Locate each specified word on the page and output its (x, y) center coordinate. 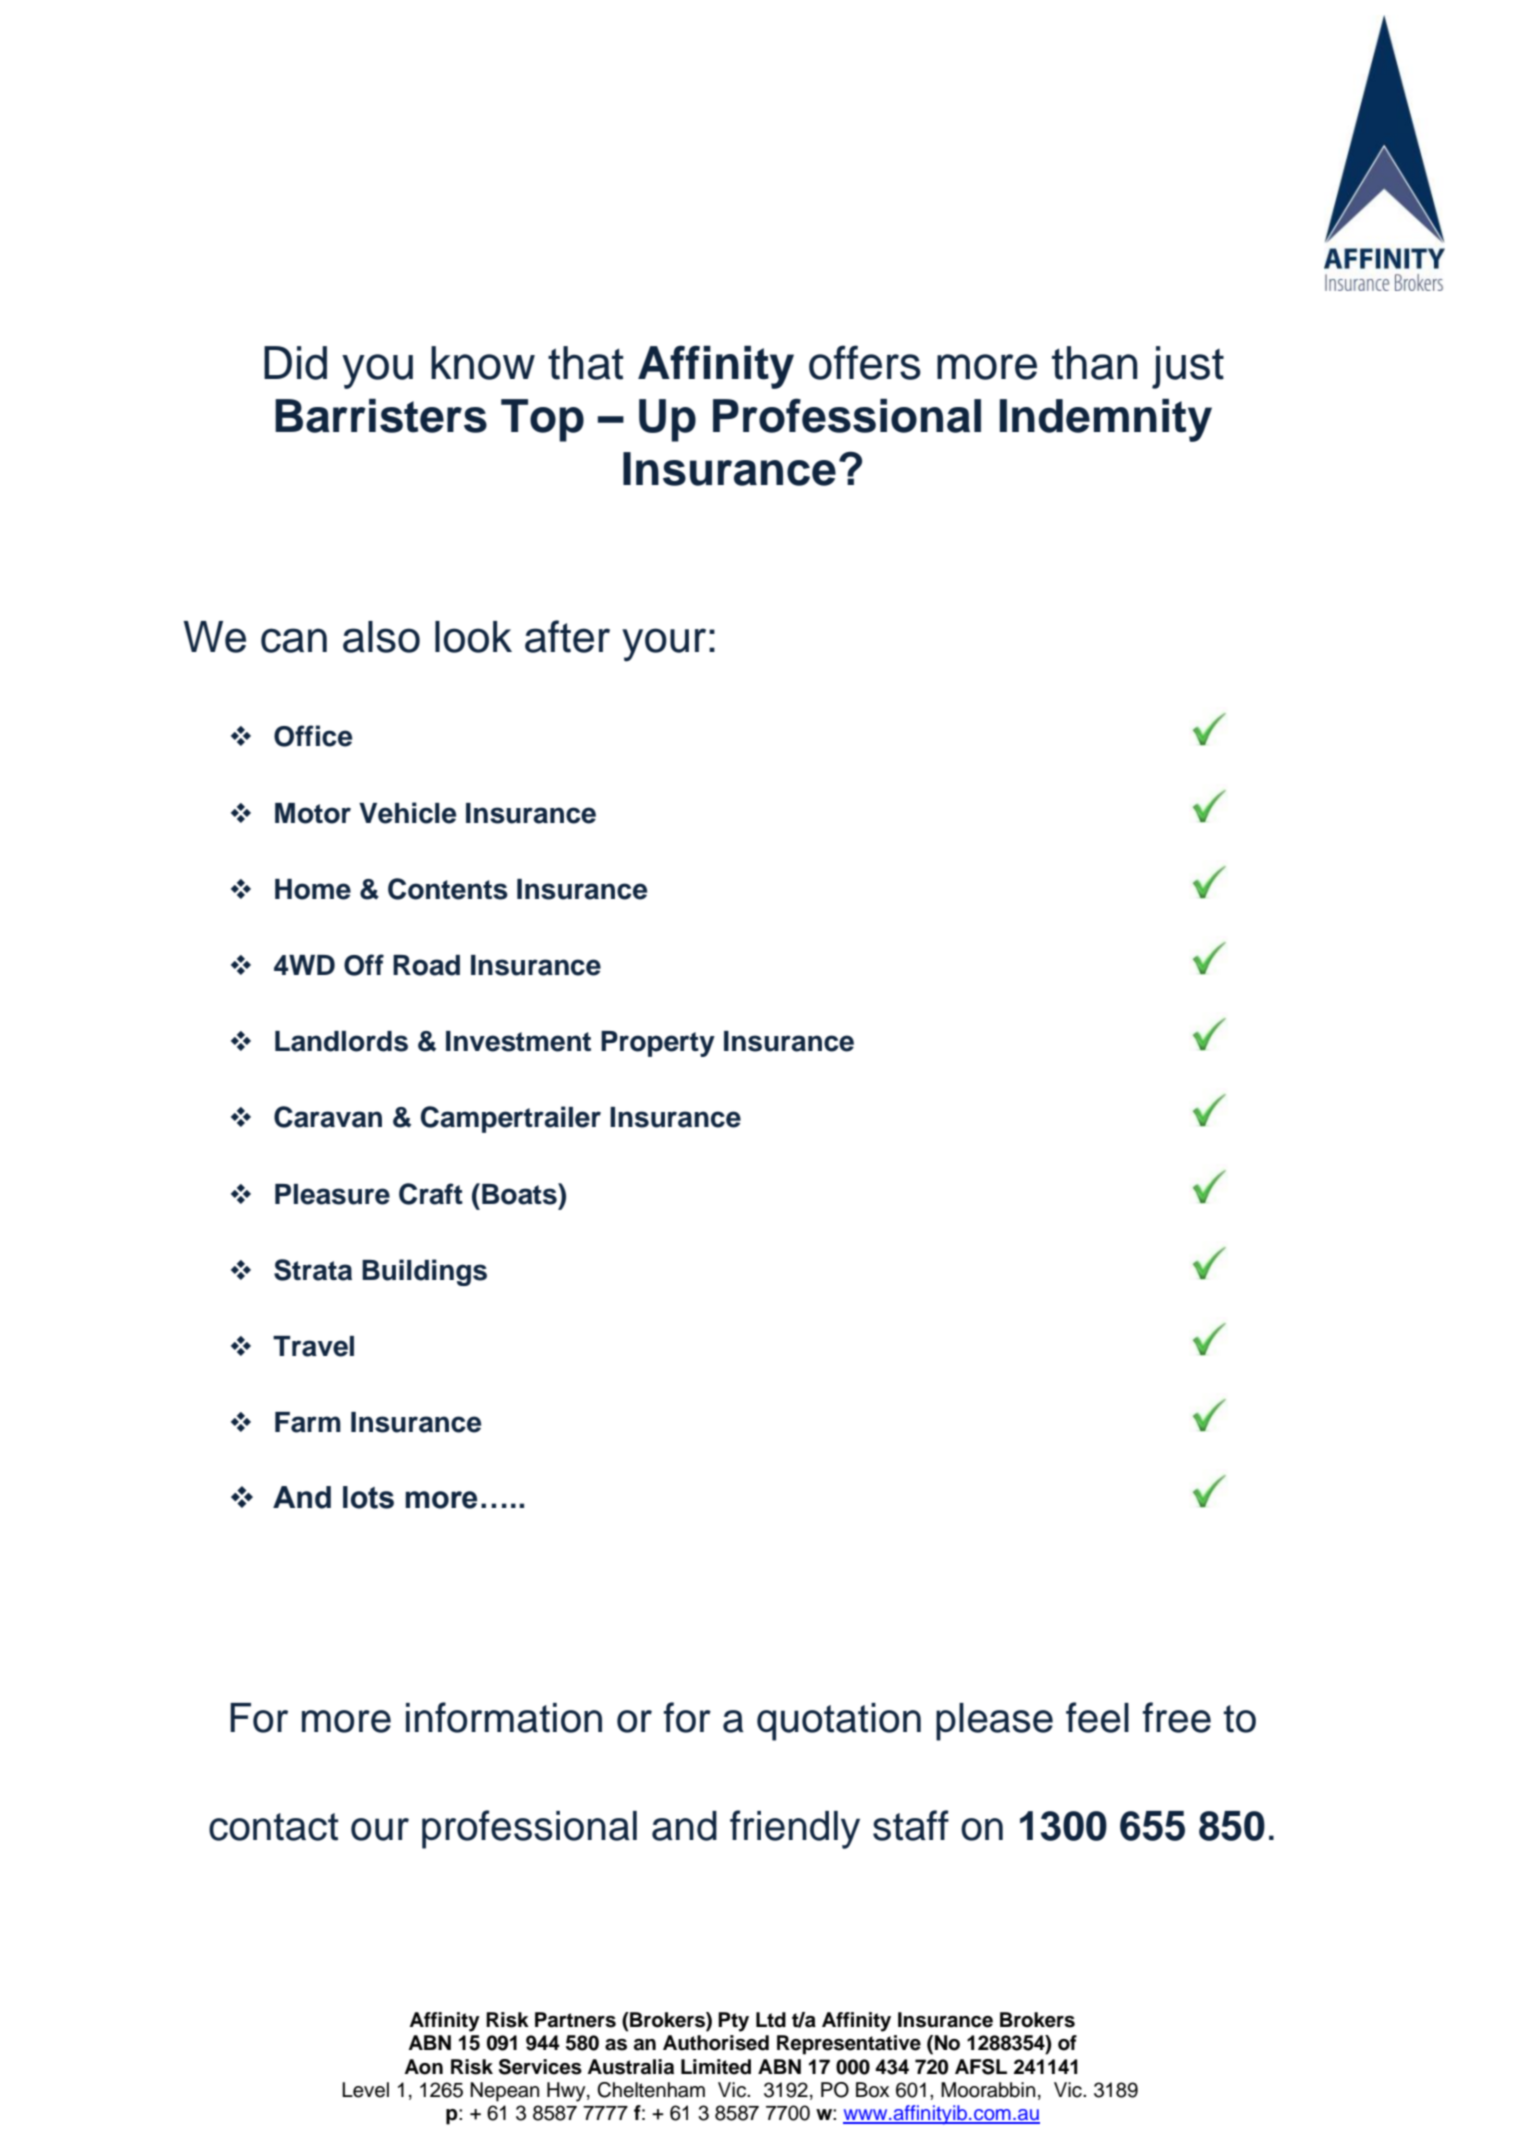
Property (658, 1044)
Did (295, 363)
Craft (431, 1194)
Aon (423, 2067)
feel (1097, 1717)
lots (368, 1497)
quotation (839, 1722)
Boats (520, 1194)
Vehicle (407, 813)
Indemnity (1106, 420)
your (664, 645)
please (994, 1722)
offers (865, 362)
